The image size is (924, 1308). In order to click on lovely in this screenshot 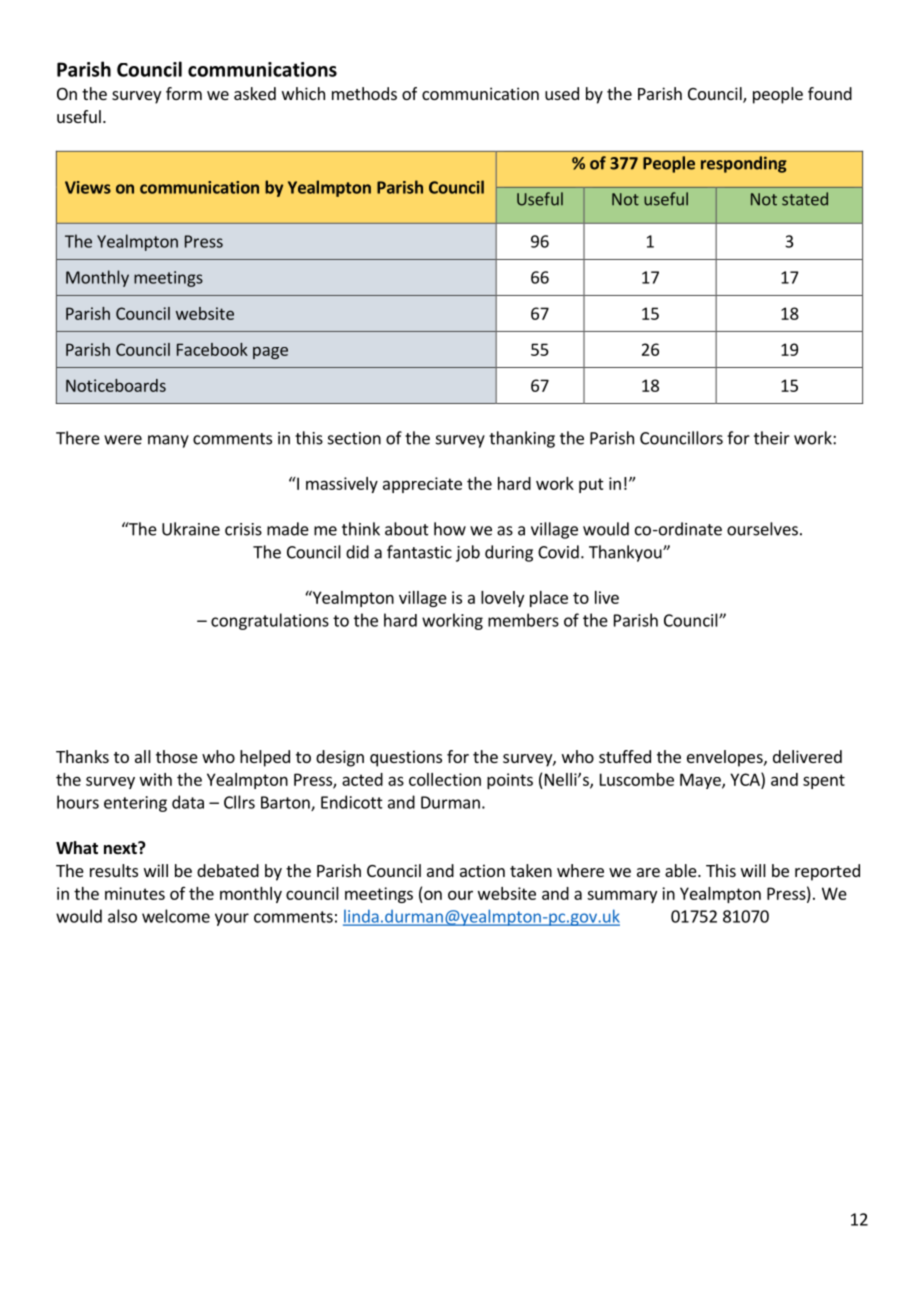, I will do `click(502, 599)`.
